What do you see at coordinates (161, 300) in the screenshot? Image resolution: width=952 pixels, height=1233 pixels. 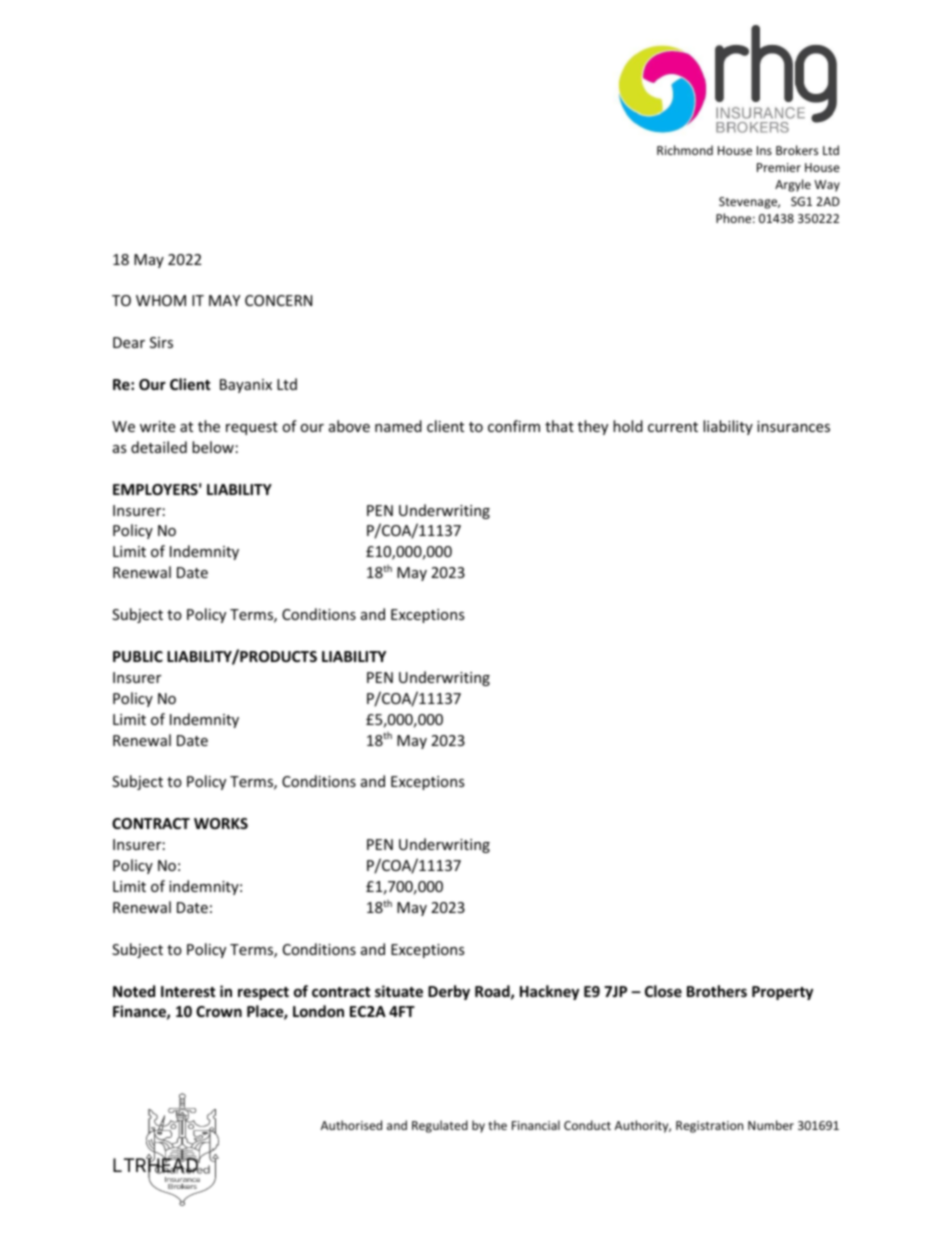 I see `WHOM` at bounding box center [161, 300].
